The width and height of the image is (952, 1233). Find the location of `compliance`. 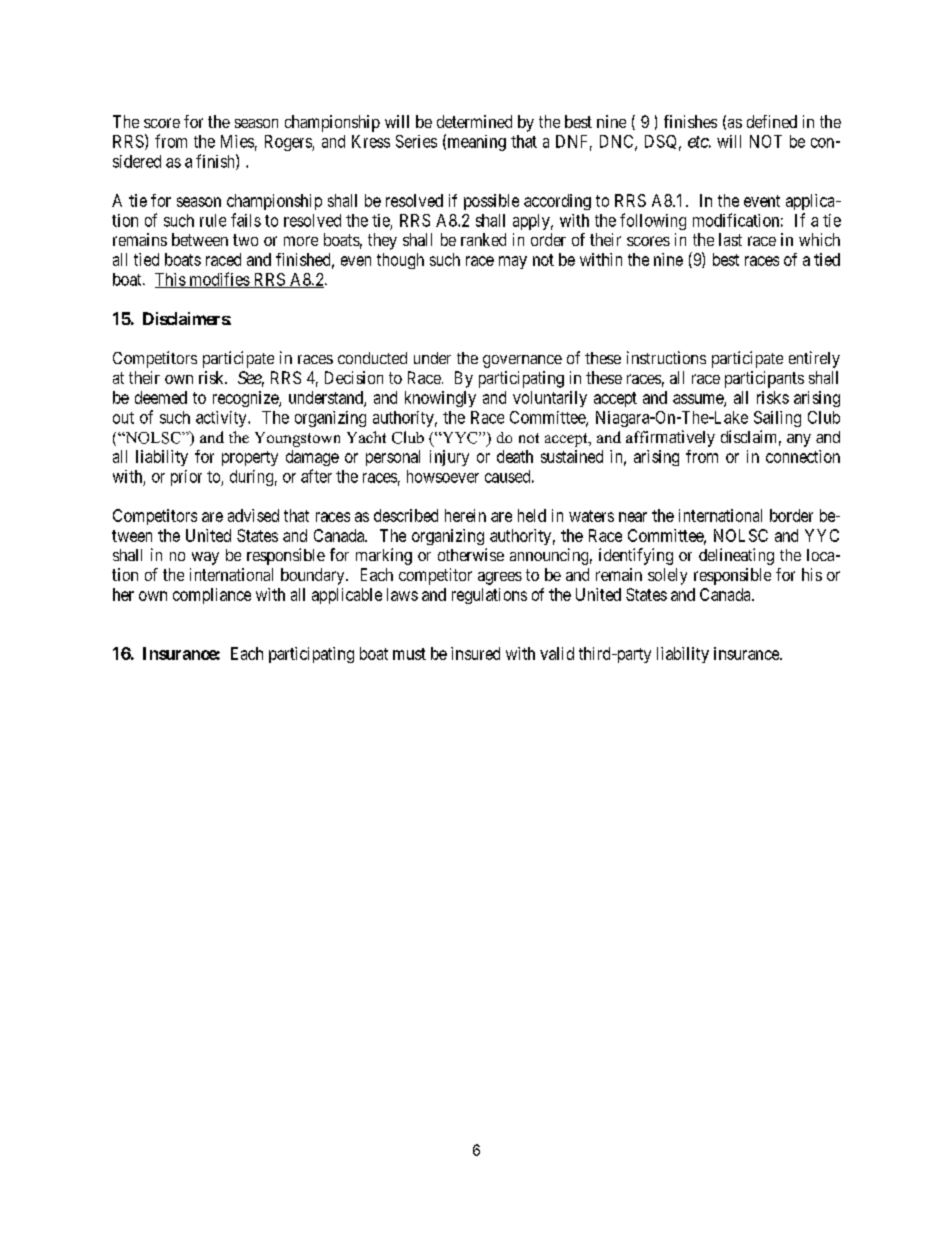

compliance is located at coordinates (212, 596).
